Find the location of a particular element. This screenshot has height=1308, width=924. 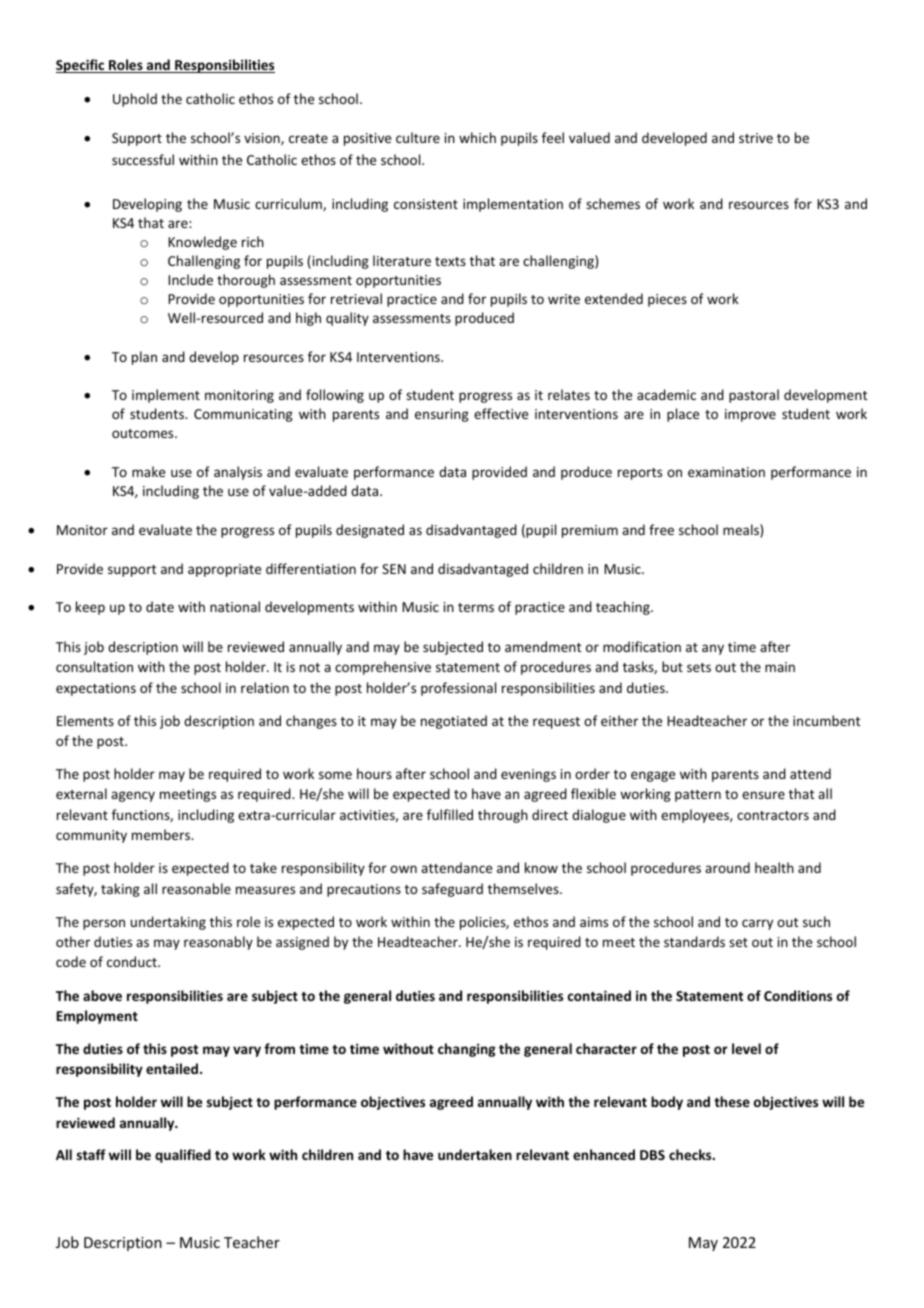

date is located at coordinates (160, 606).
